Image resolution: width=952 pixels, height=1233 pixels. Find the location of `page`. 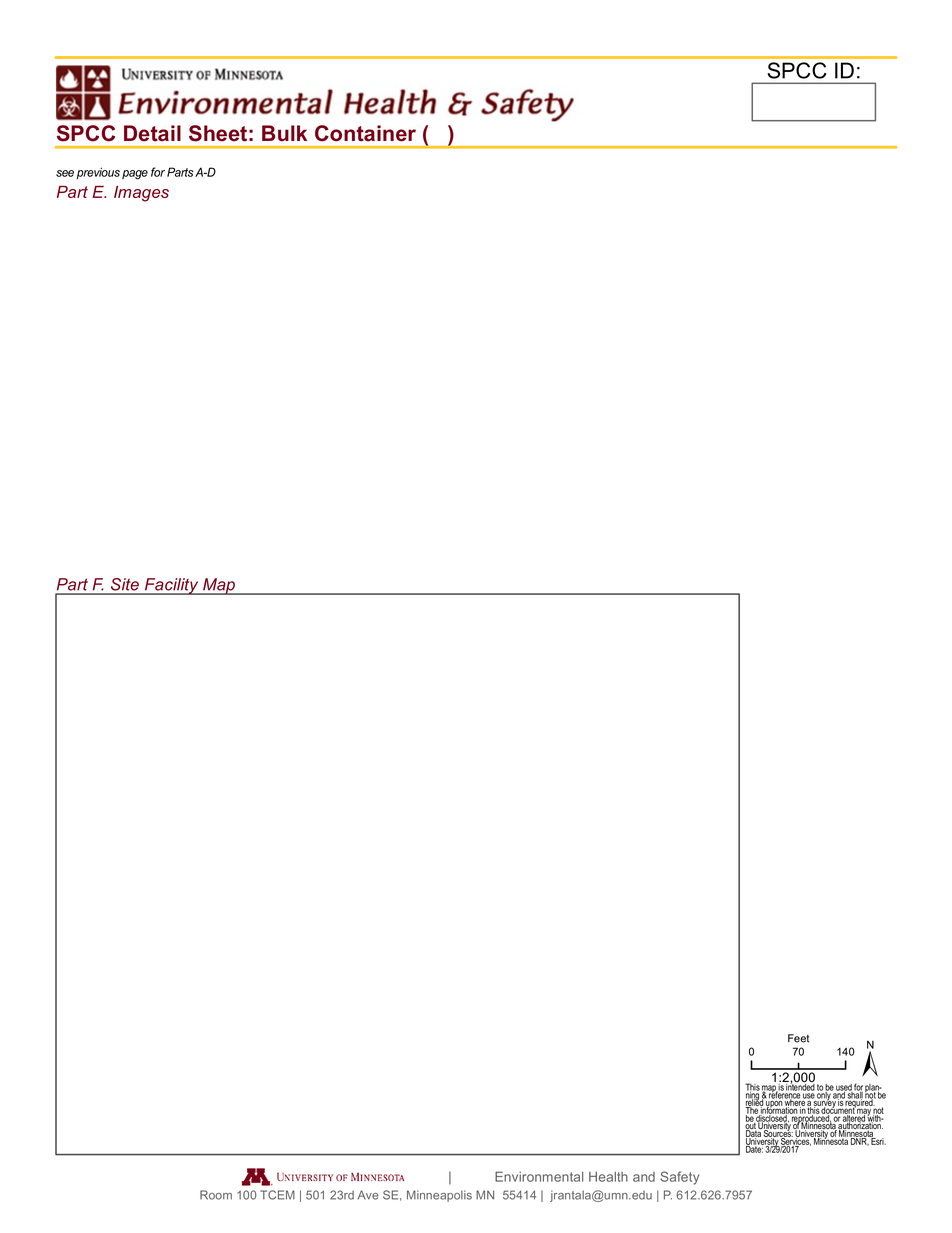

page is located at coordinates (135, 175).
